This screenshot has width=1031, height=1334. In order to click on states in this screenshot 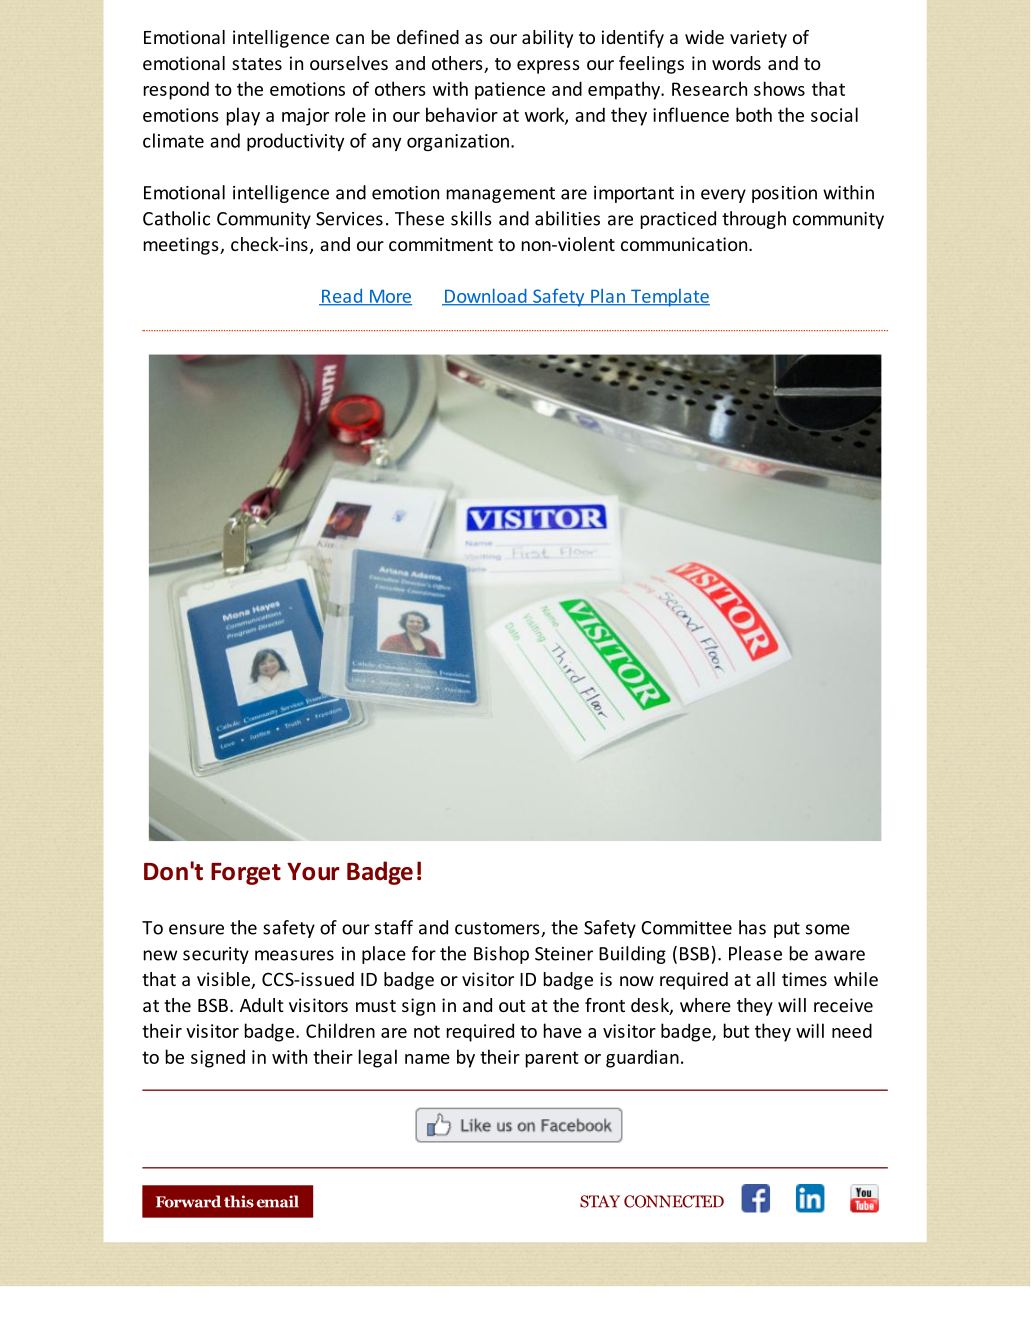, I will do `click(257, 64)`.
